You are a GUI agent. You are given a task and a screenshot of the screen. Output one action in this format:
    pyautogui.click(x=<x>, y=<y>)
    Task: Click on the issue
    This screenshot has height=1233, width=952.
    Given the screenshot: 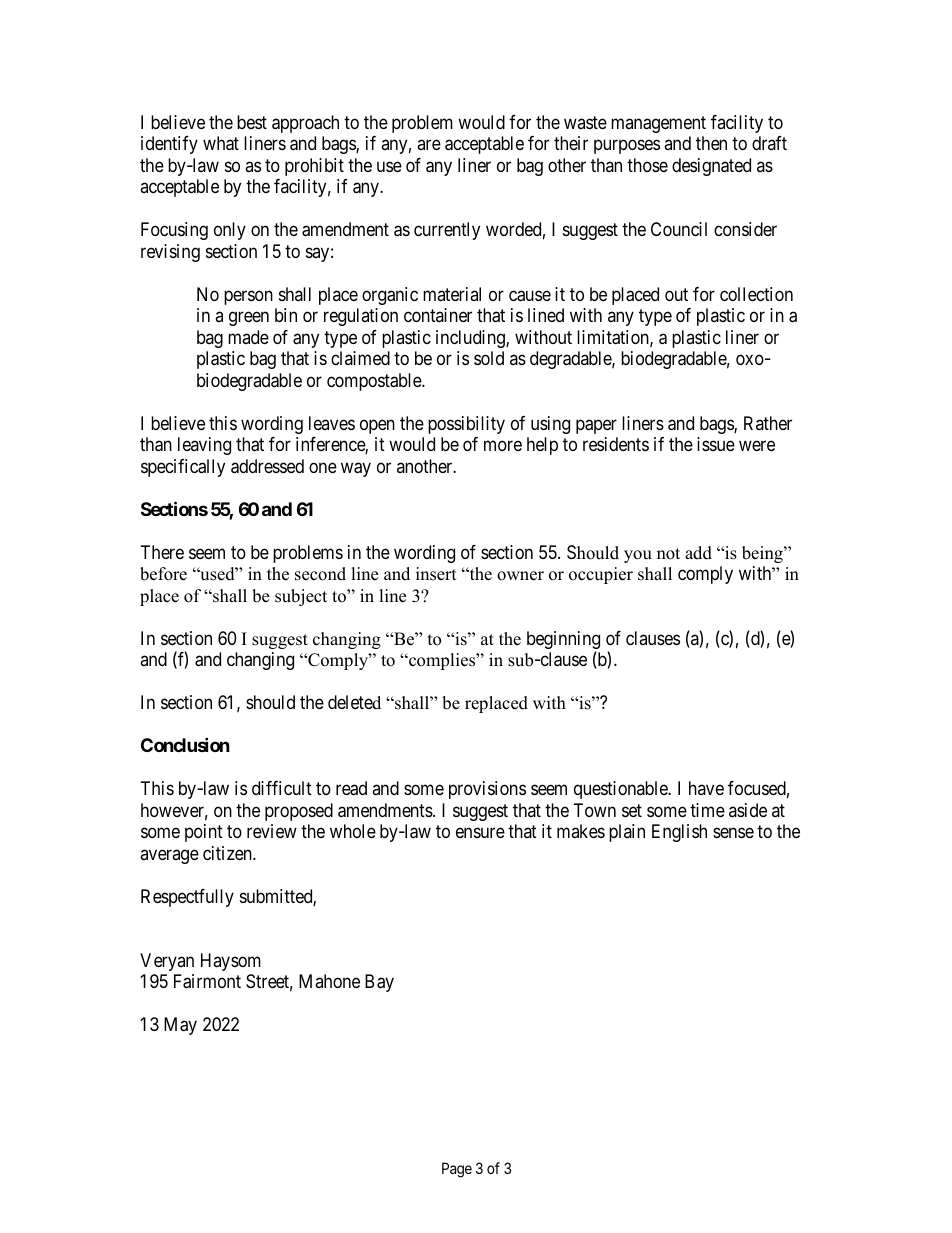 What is the action you would take?
    pyautogui.click(x=716, y=444)
